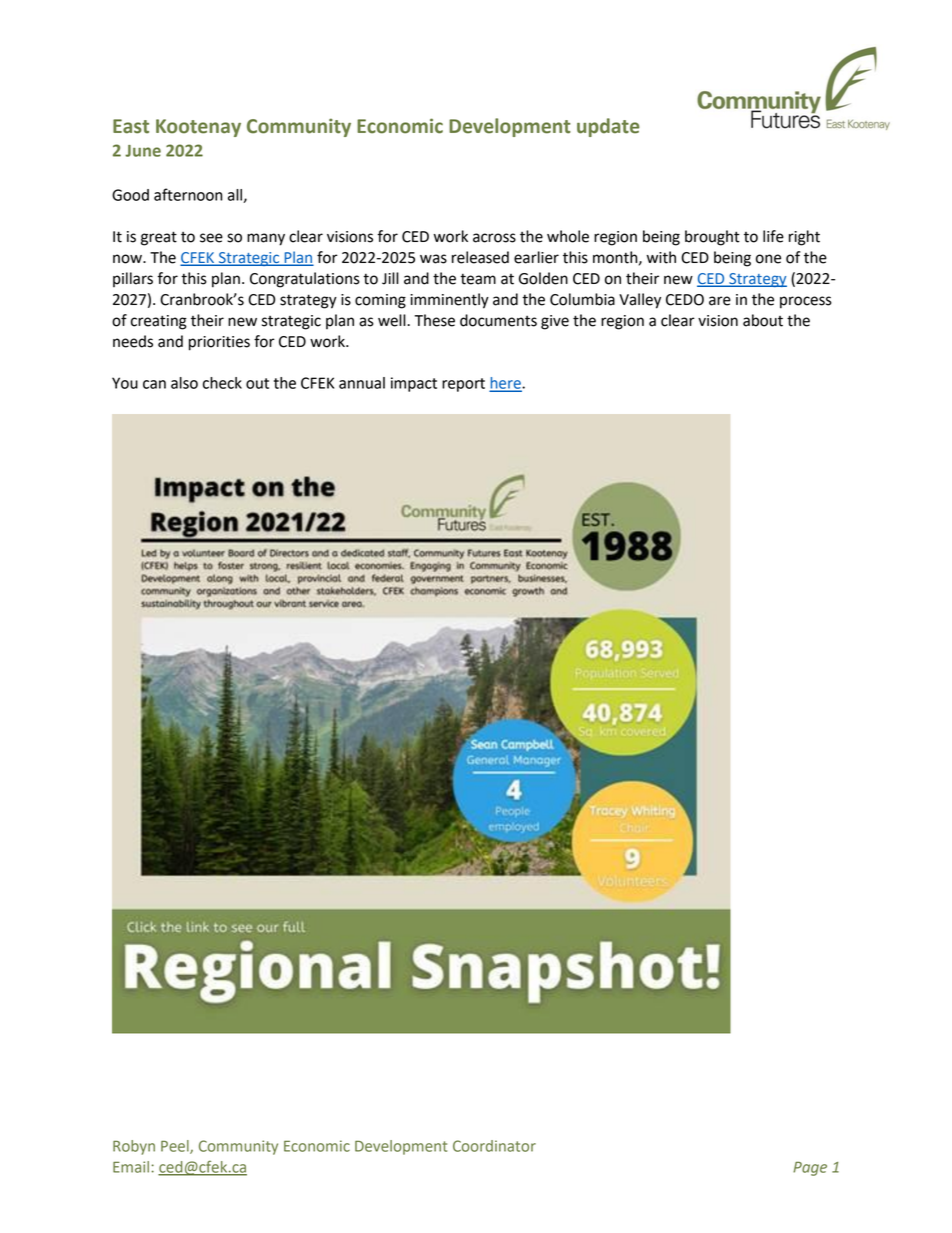 This page has width=952, height=1233. I want to click on afternoon, so click(188, 194).
